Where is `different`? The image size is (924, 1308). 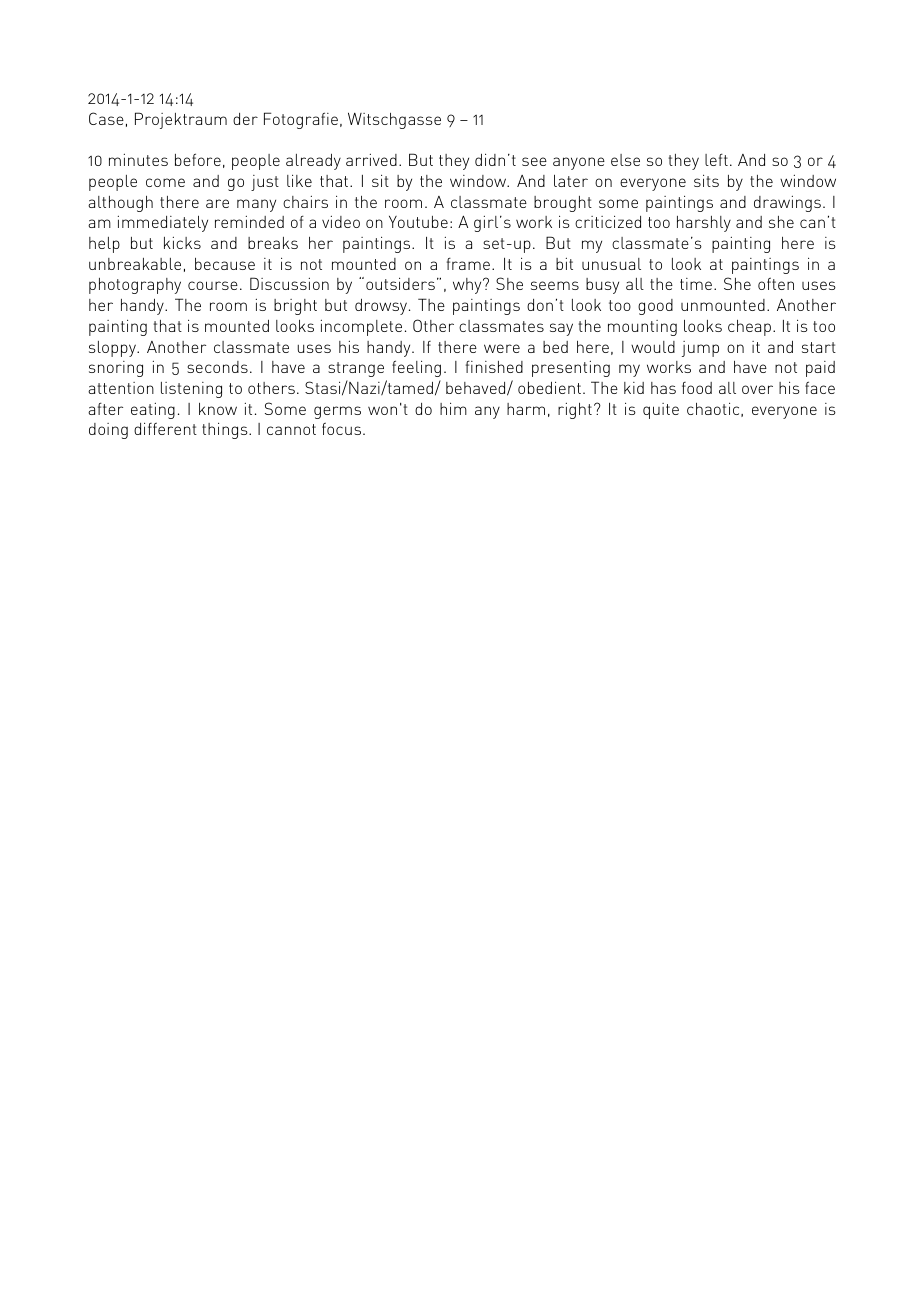 different is located at coordinates (165, 428).
